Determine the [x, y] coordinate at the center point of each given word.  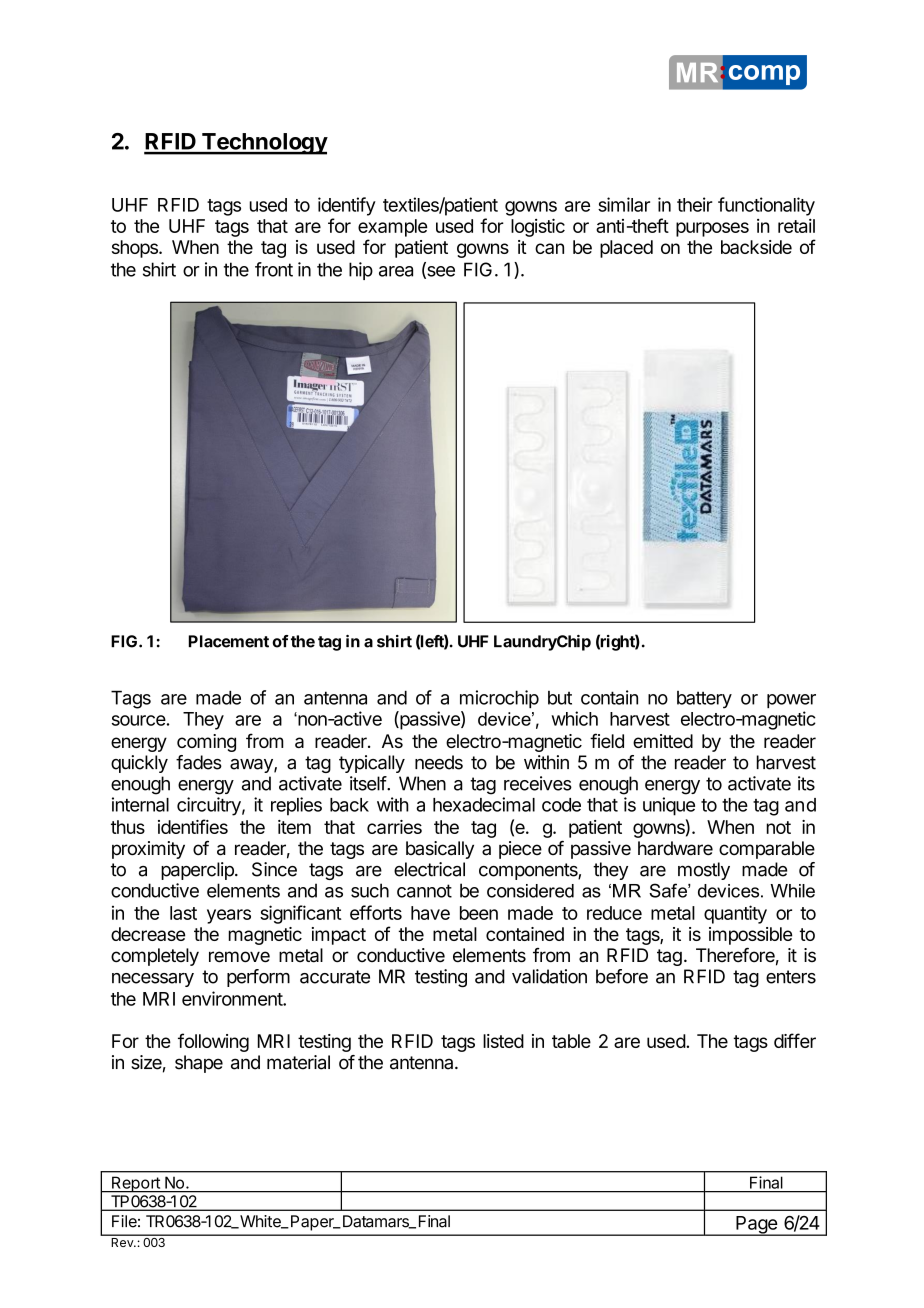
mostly [704, 871]
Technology [263, 144]
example [393, 228]
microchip [499, 699]
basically [440, 850]
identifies [193, 826]
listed [503, 1041]
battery [704, 700]
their [695, 204]
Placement [229, 641]
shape [199, 1064]
